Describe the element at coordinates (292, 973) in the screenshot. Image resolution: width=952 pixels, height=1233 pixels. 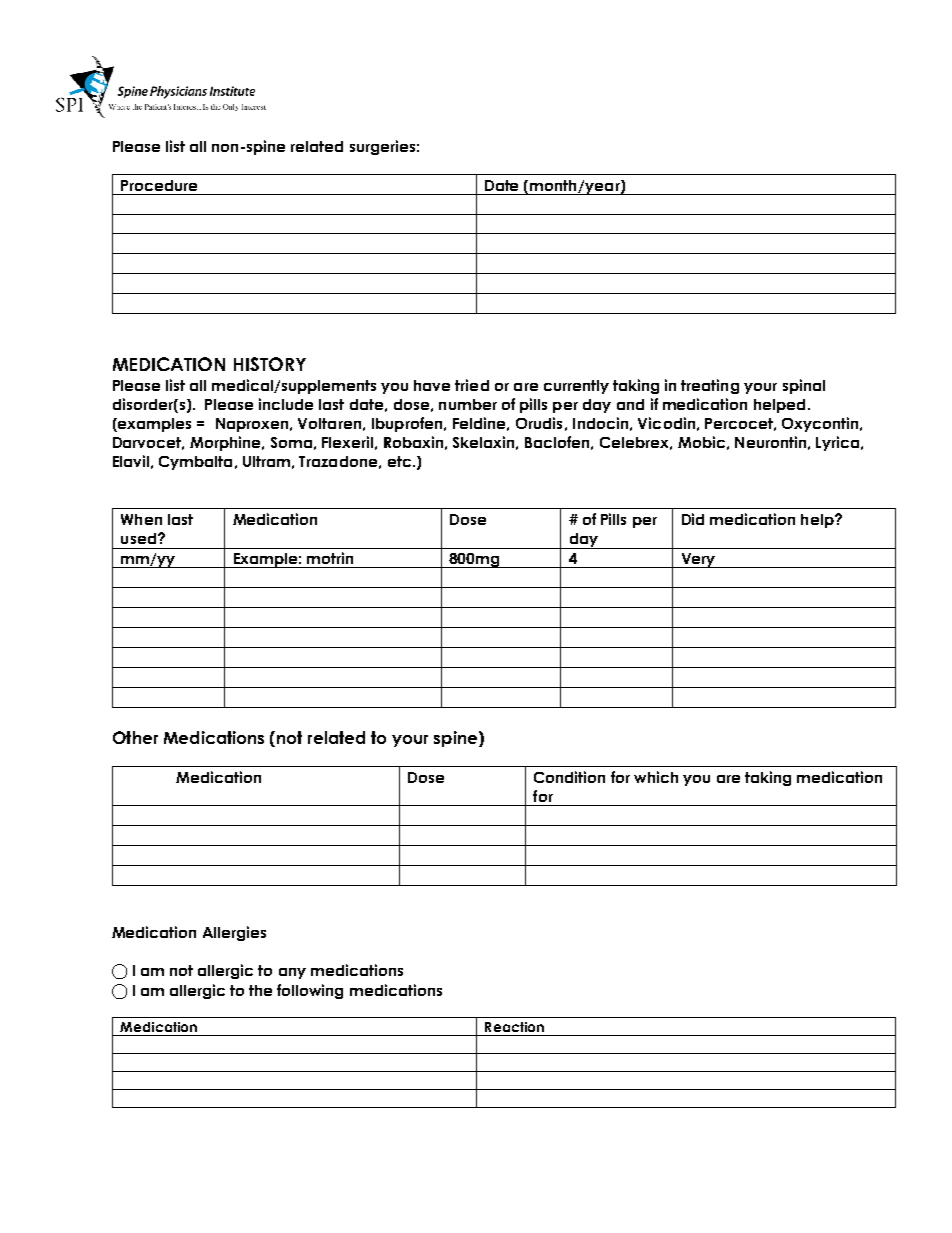
I see `any` at that location.
